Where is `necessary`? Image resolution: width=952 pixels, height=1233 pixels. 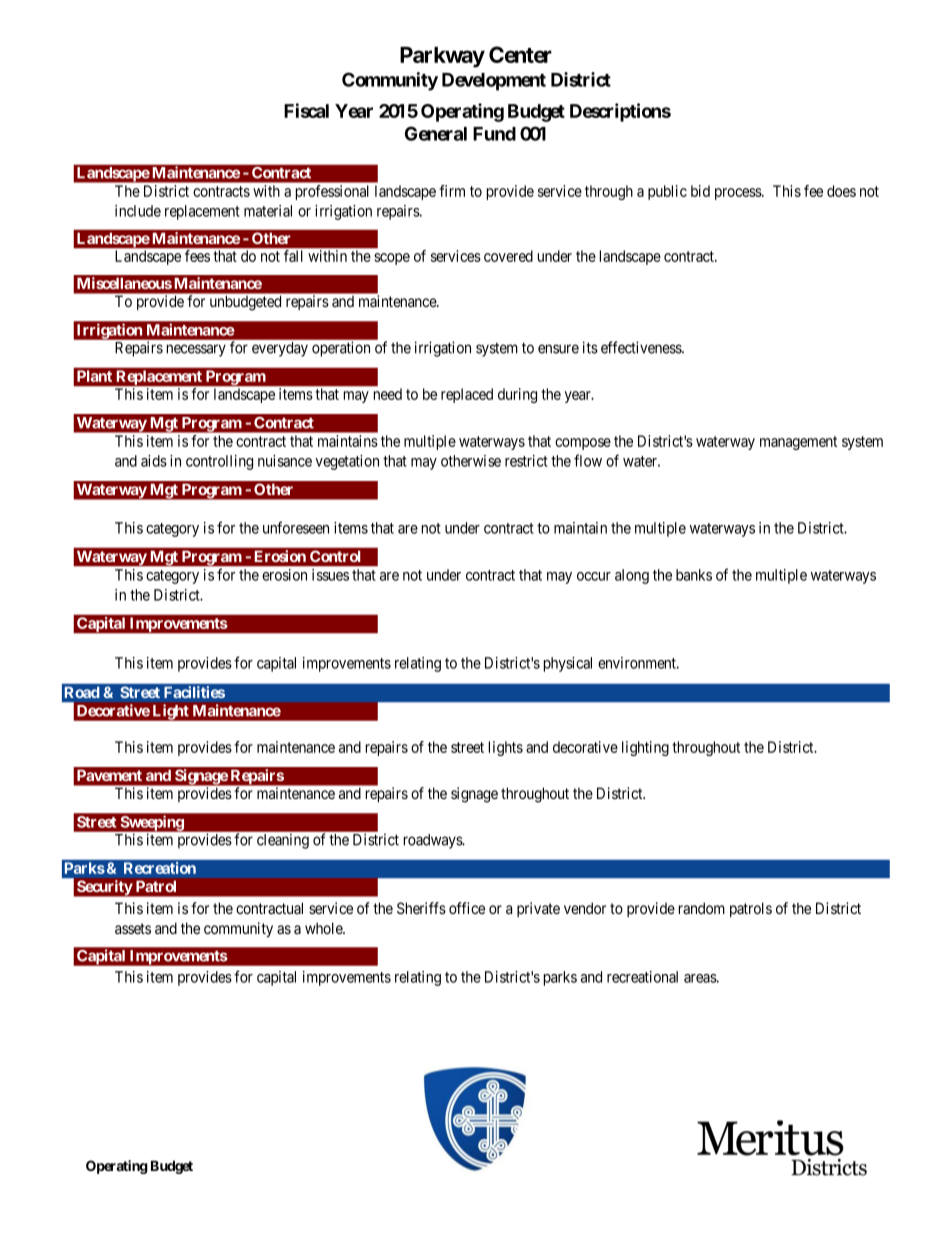 necessary is located at coordinates (196, 350).
